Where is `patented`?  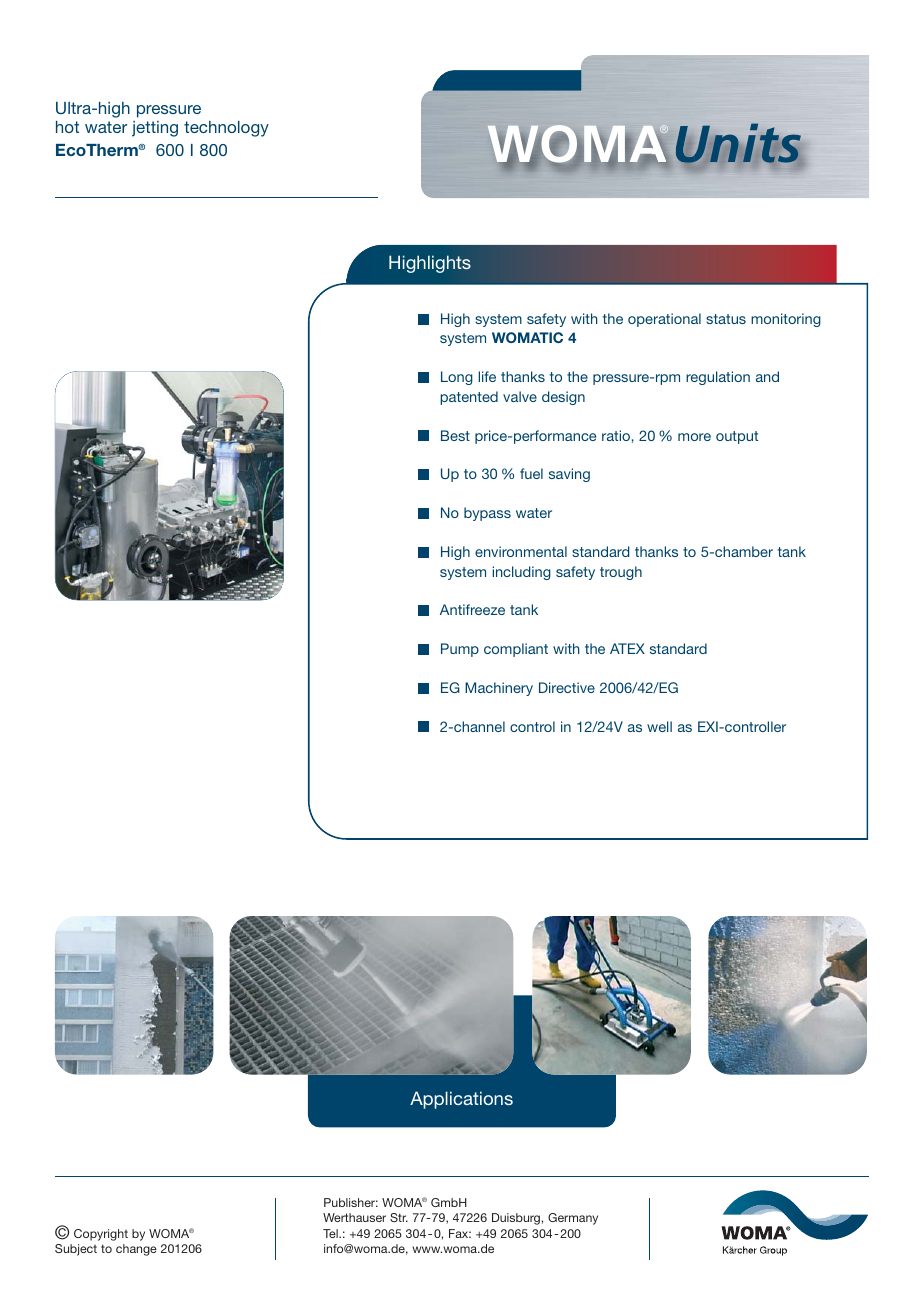
patented is located at coordinates (469, 398).
